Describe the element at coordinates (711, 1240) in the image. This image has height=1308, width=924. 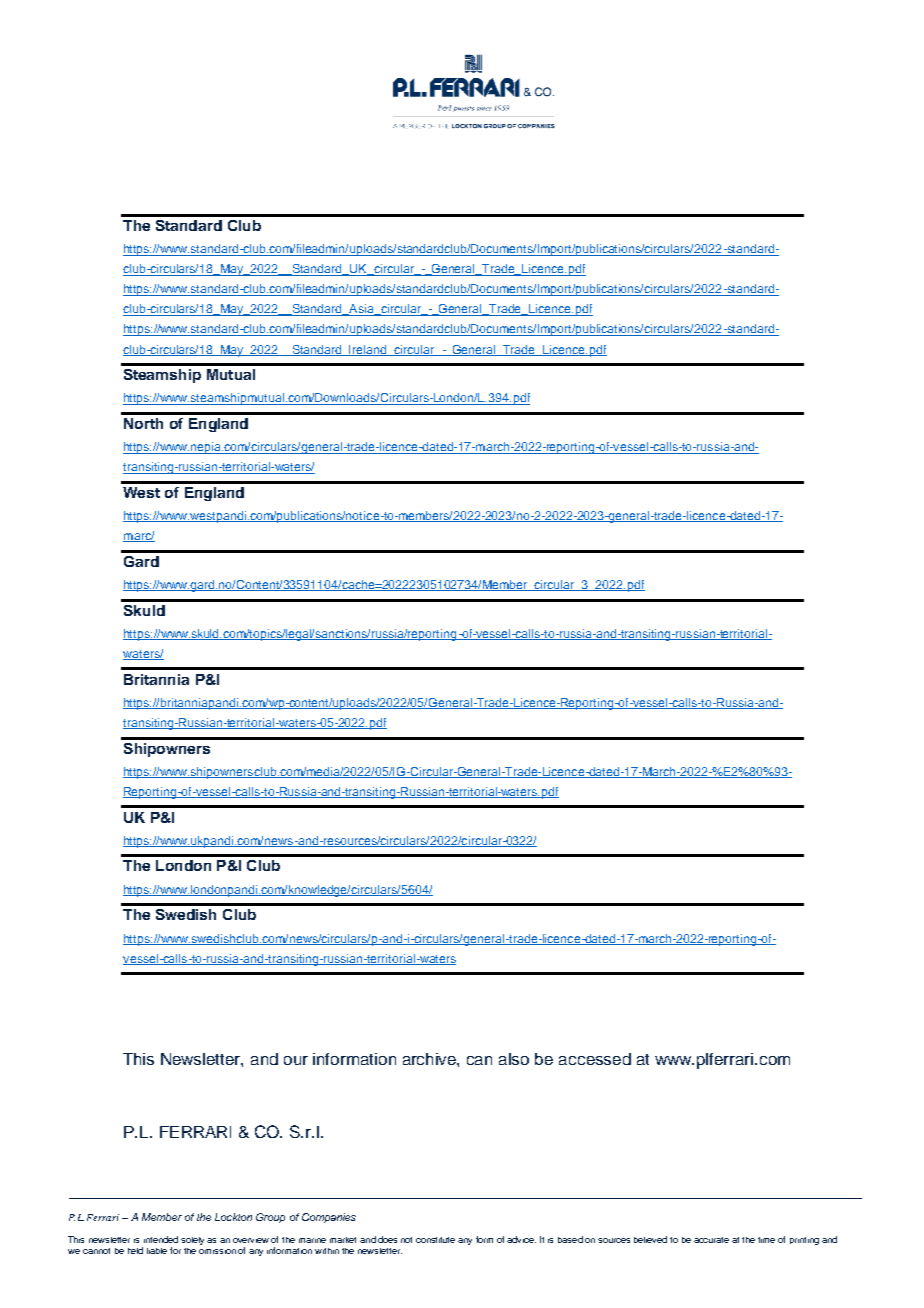
I see `accurate` at that location.
